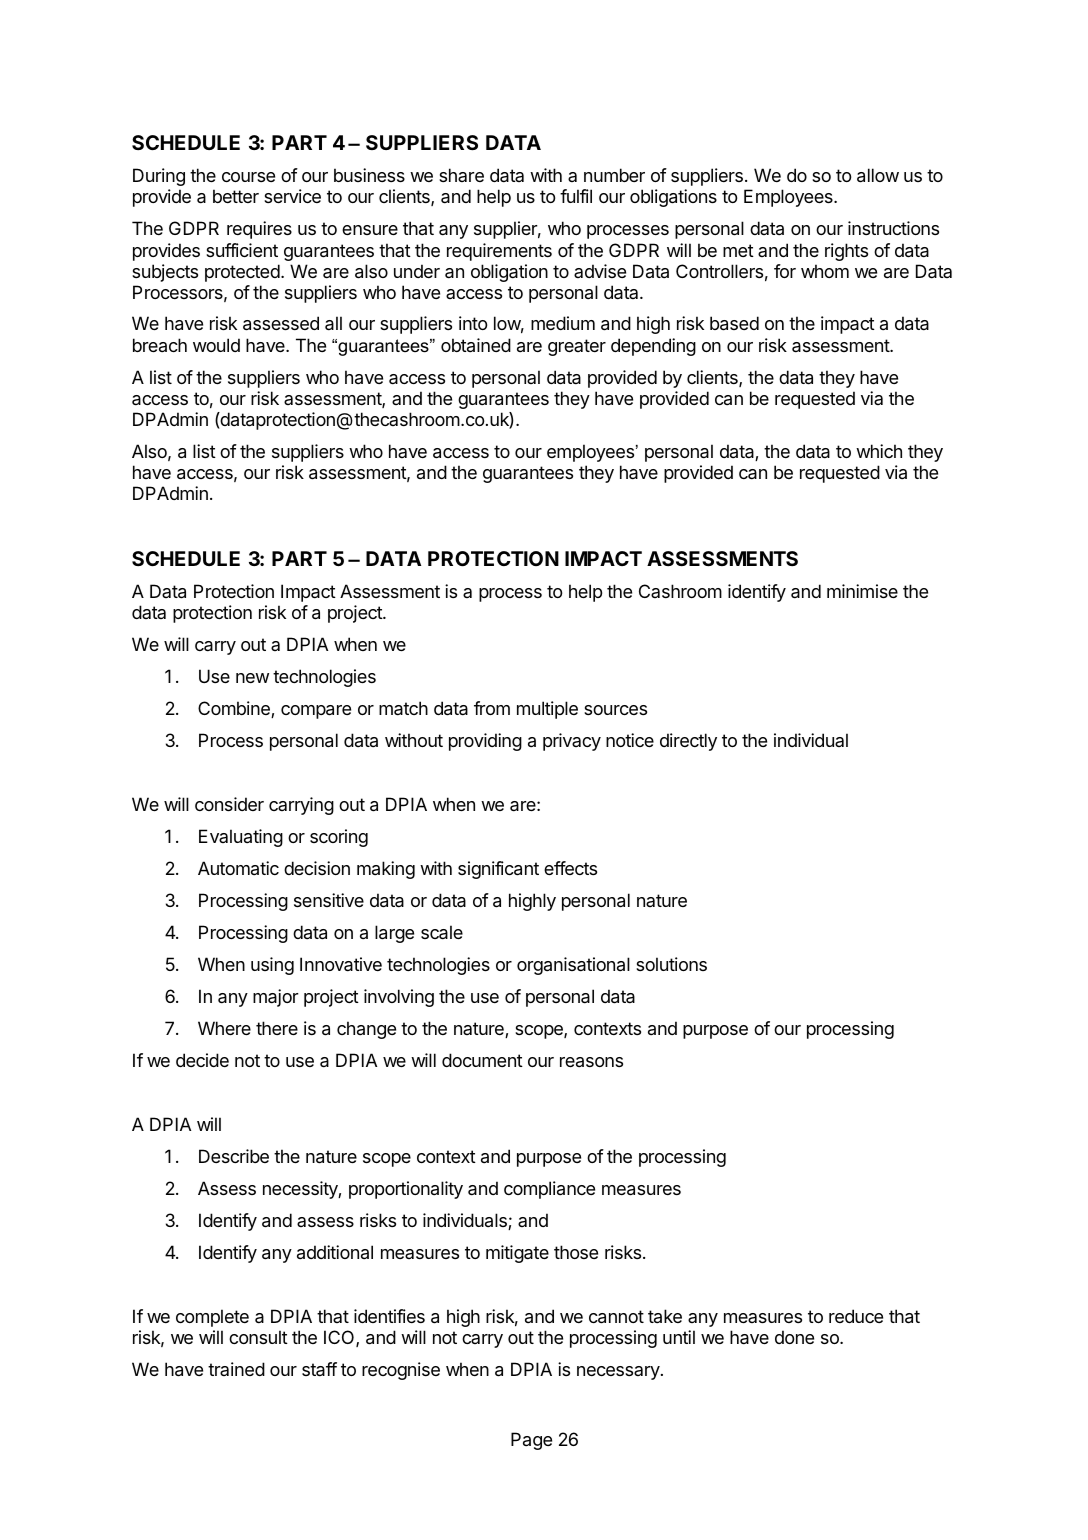  What do you see at coordinates (531, 1441) in the screenshot?
I see `Page` at bounding box center [531, 1441].
